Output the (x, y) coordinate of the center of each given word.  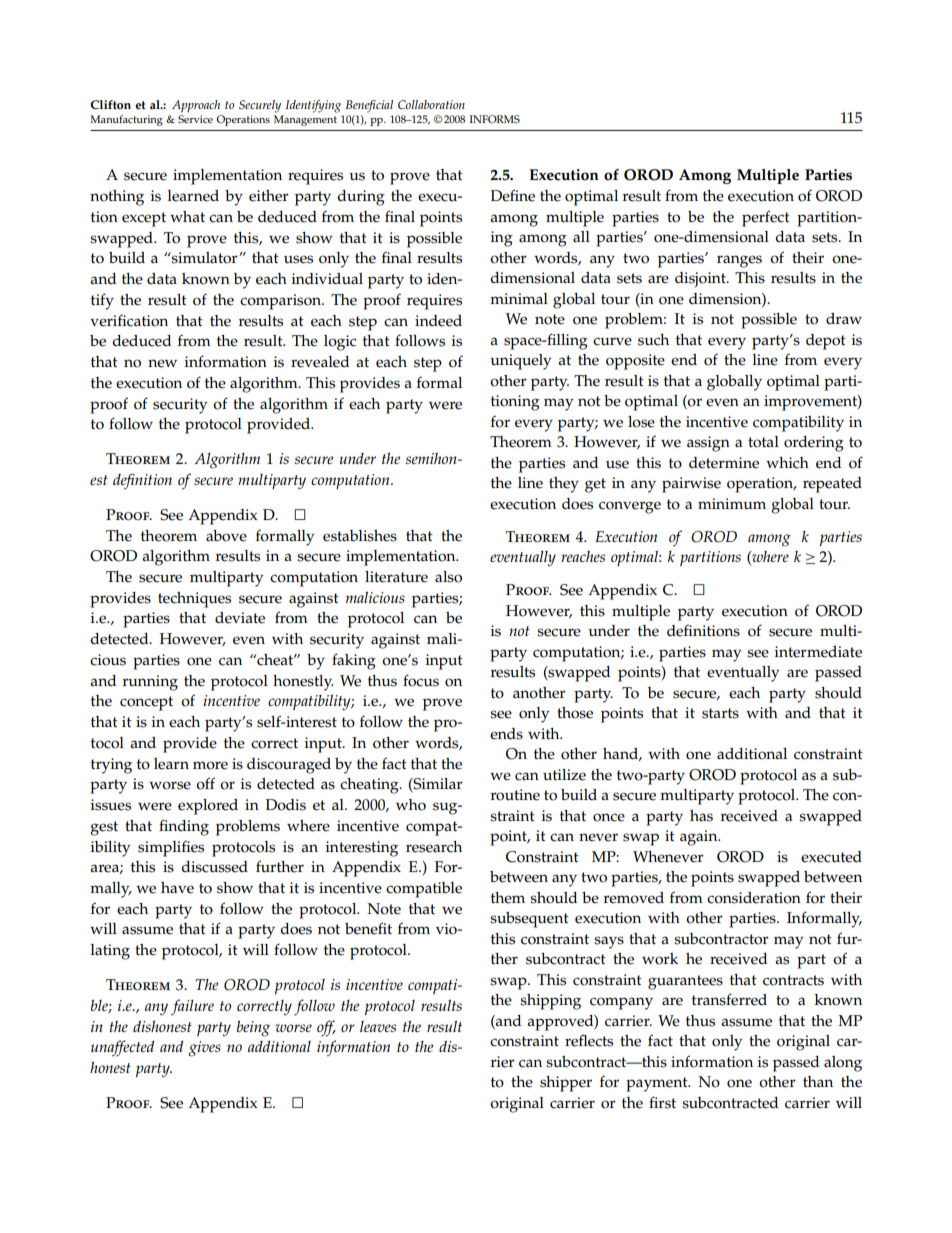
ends (506, 734)
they (564, 485)
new (162, 363)
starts (720, 713)
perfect (766, 218)
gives (204, 1049)
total (763, 442)
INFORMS (495, 119)
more (210, 765)
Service (195, 119)
